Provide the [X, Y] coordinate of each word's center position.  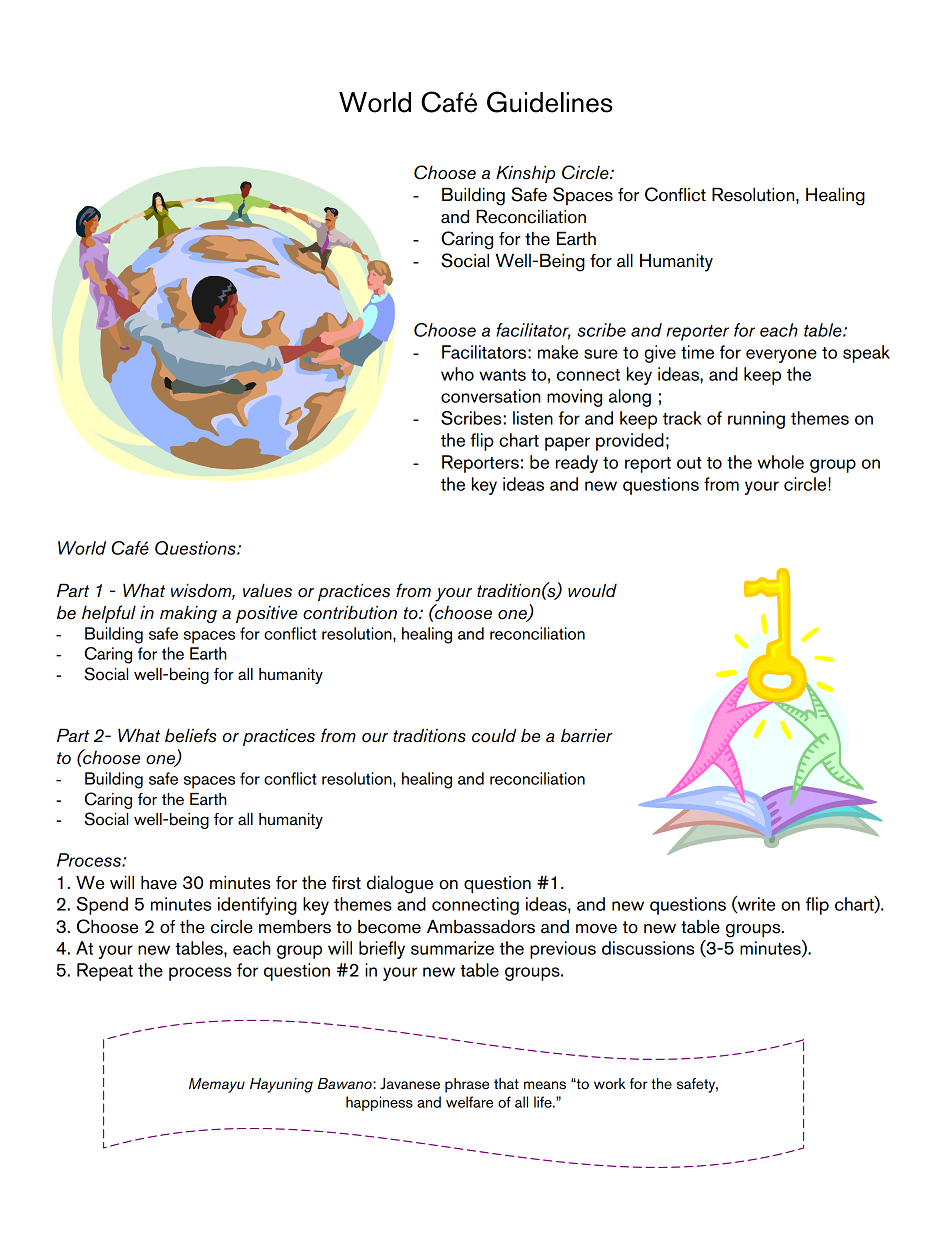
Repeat [105, 972]
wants [502, 375]
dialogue [400, 884]
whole [780, 462]
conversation [490, 396]
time [697, 352]
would [592, 590]
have [159, 882]
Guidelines [550, 102]
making [188, 614]
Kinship [525, 174]
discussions [648, 948]
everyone [781, 356]
